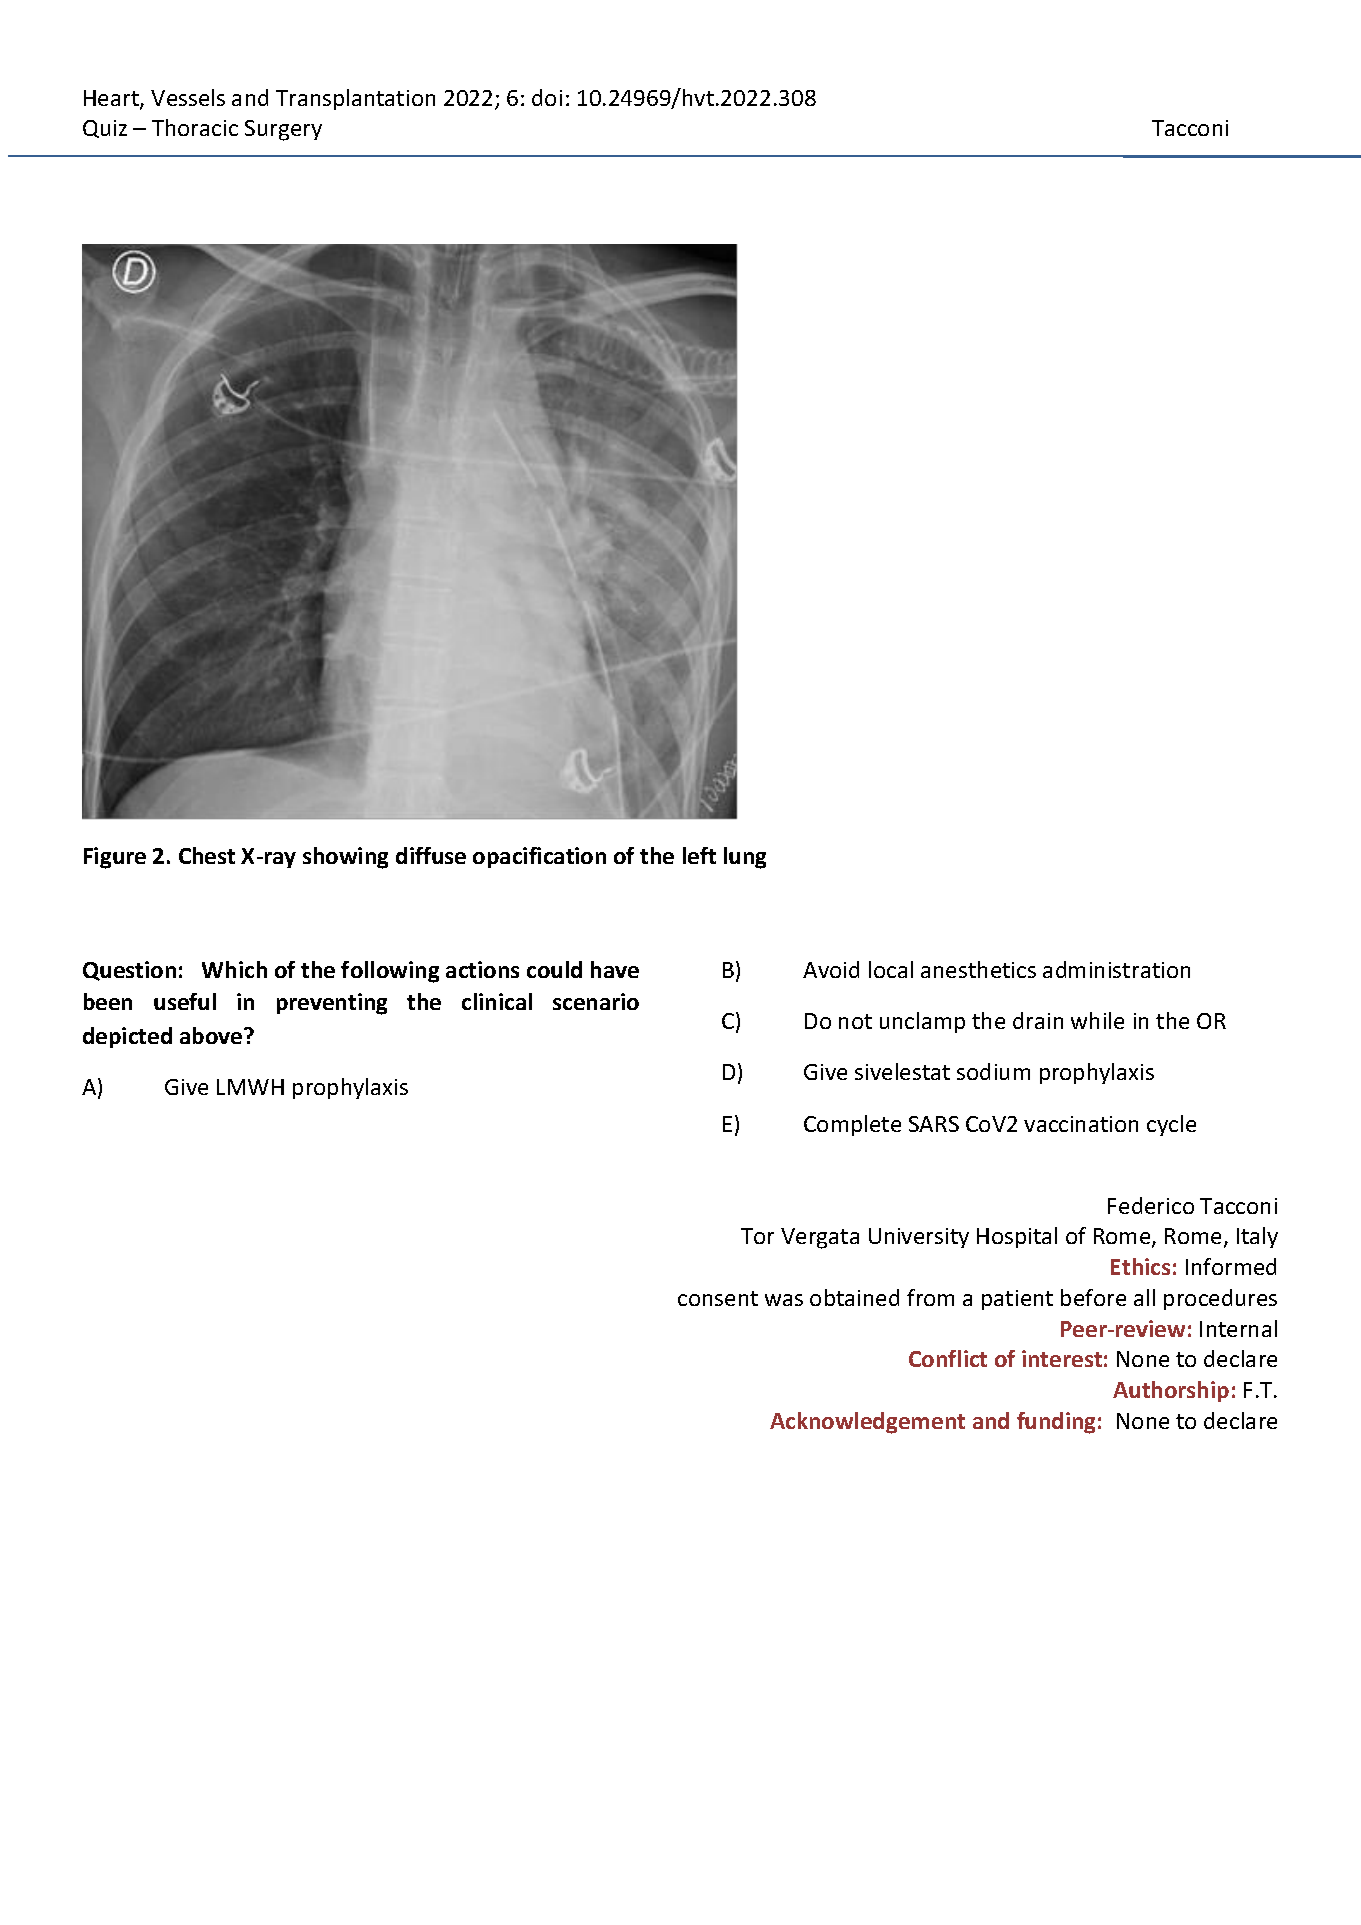 This page has width=1361, height=1925. Describe the element at coordinates (784, 1300) in the page. I see `was` at that location.
